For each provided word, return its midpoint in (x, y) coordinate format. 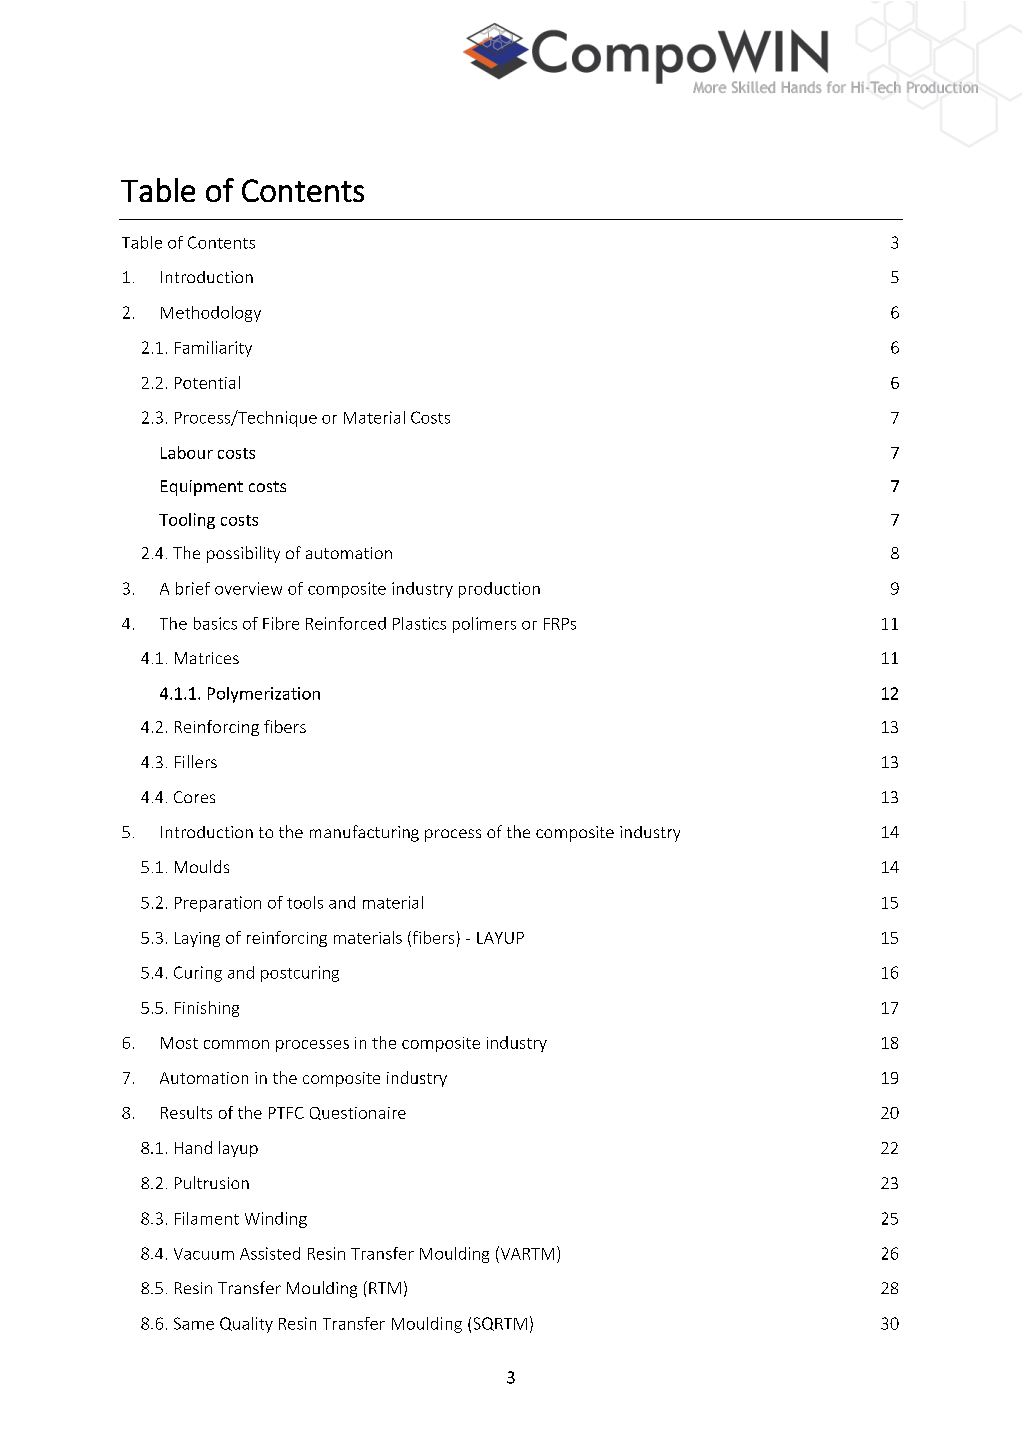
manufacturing (364, 833)
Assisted (270, 1253)
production (499, 590)
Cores (194, 797)
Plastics (419, 623)
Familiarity (213, 349)
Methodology (211, 314)
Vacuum (204, 1254)
